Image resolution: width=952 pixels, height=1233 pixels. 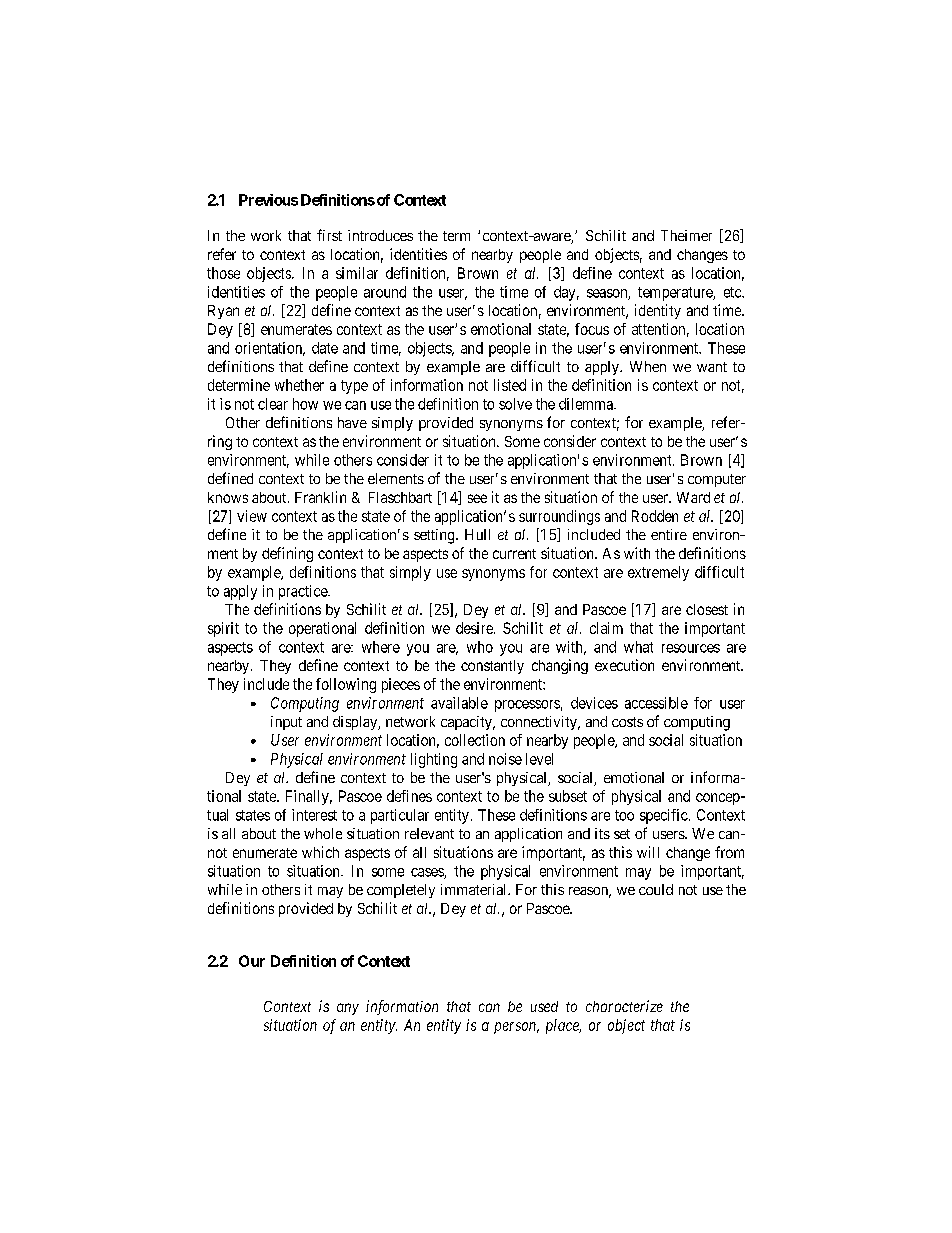 I want to click on see, so click(x=477, y=498).
